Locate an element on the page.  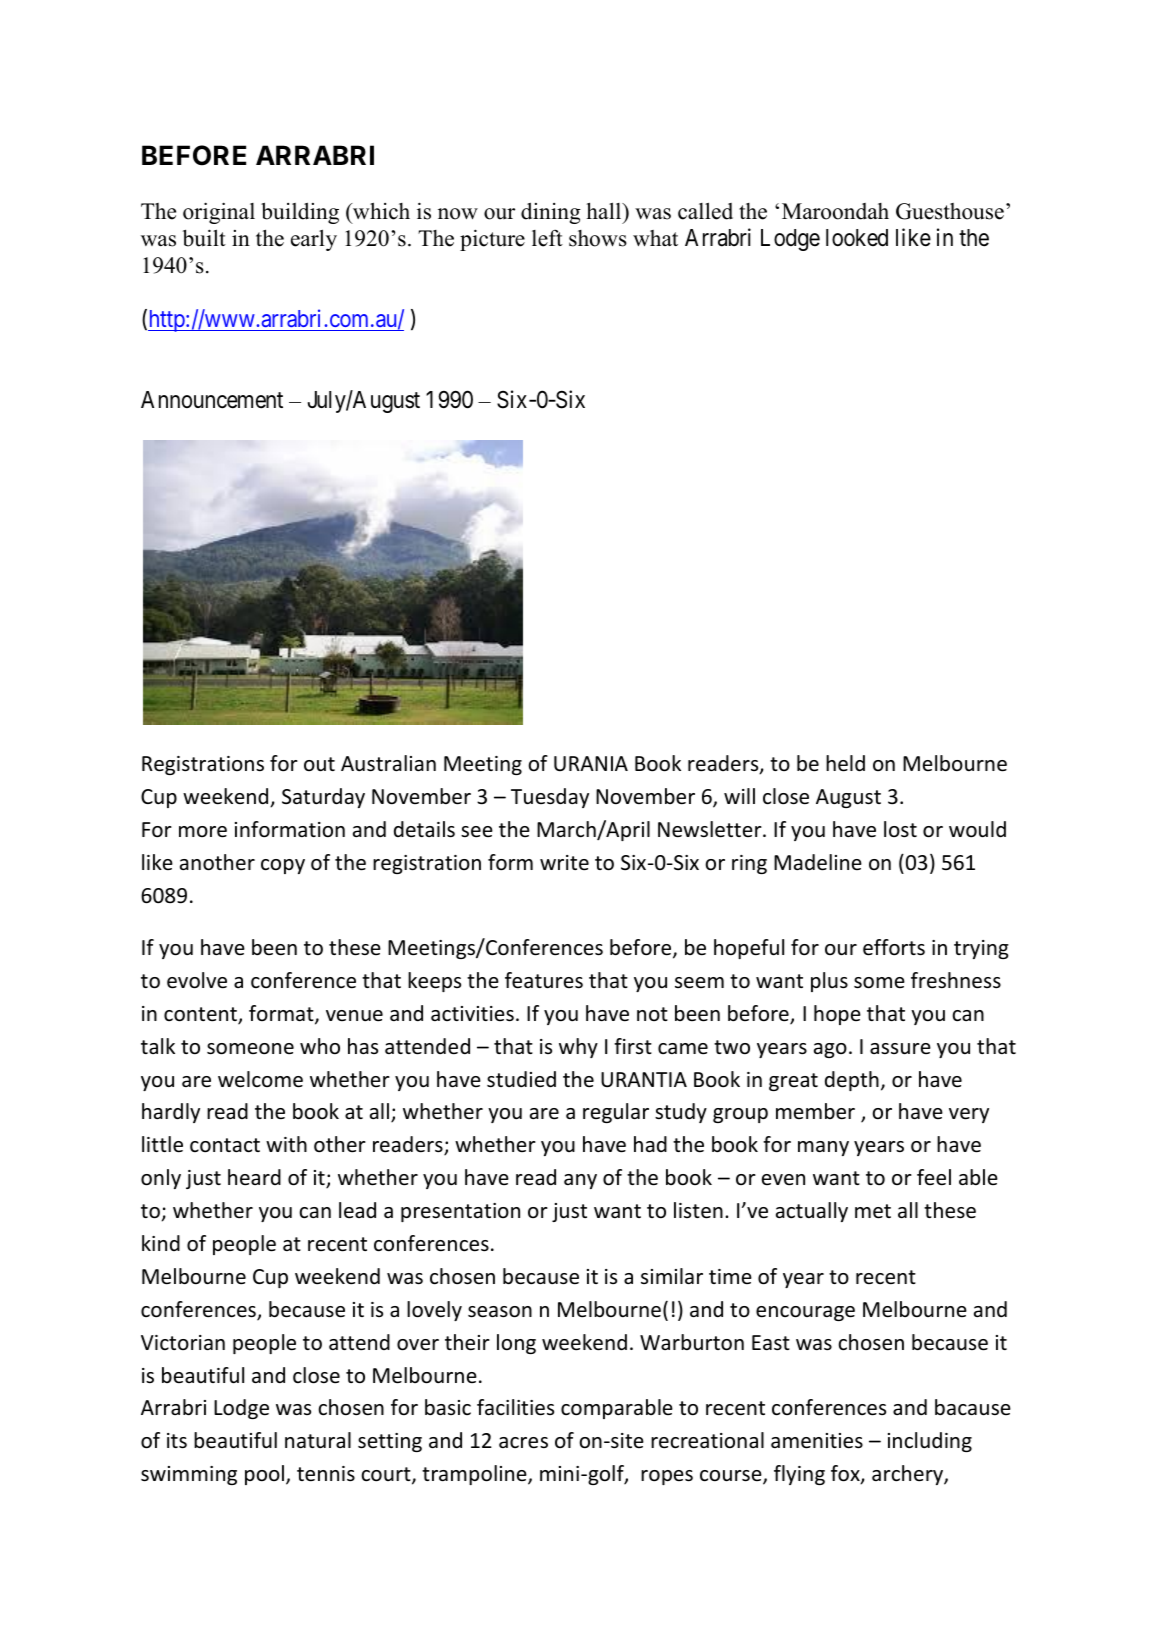
pool is located at coordinates (264, 1475).
